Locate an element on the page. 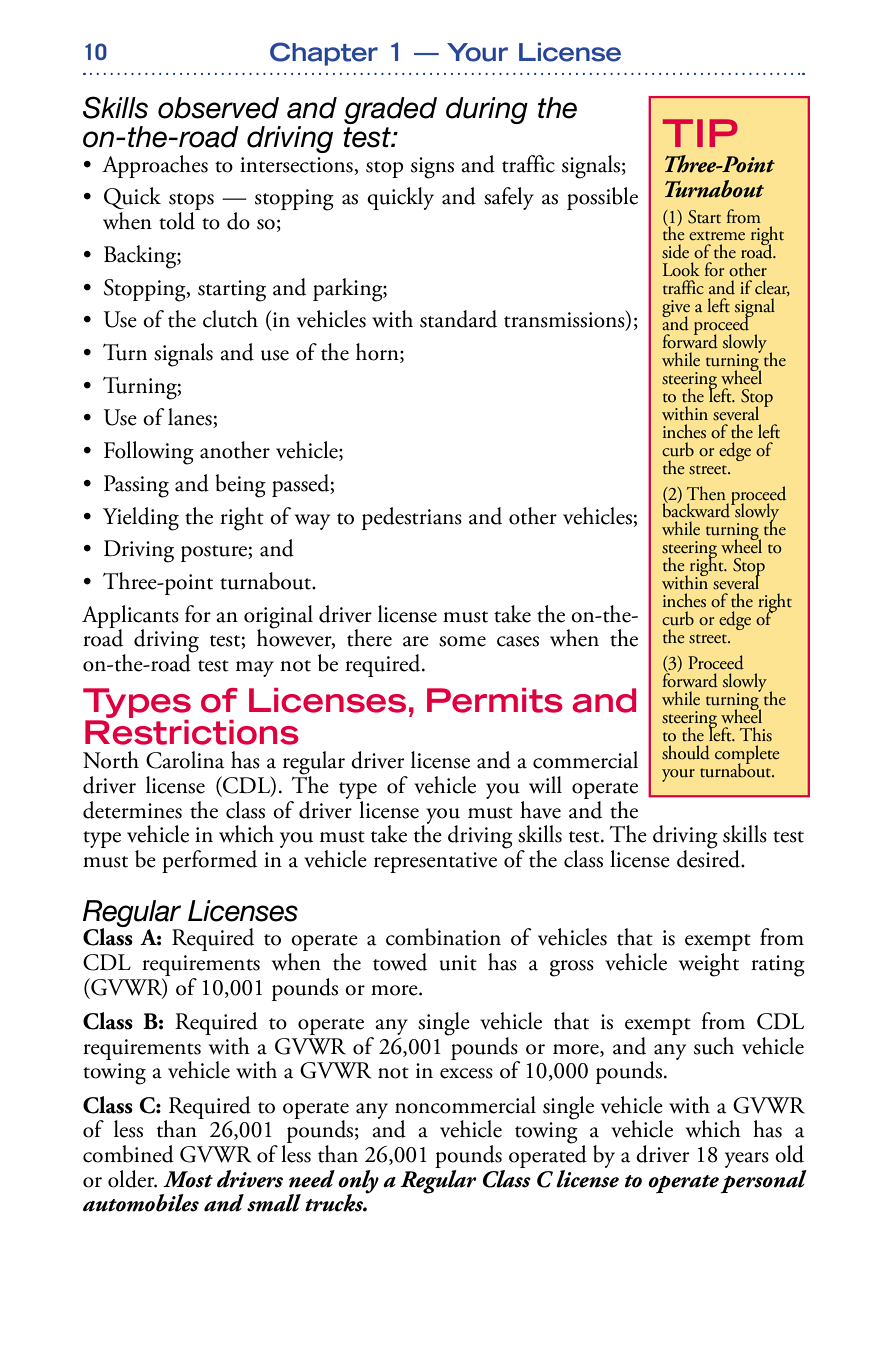 The width and height of the document is (887, 1372). Most is located at coordinates (188, 1179).
